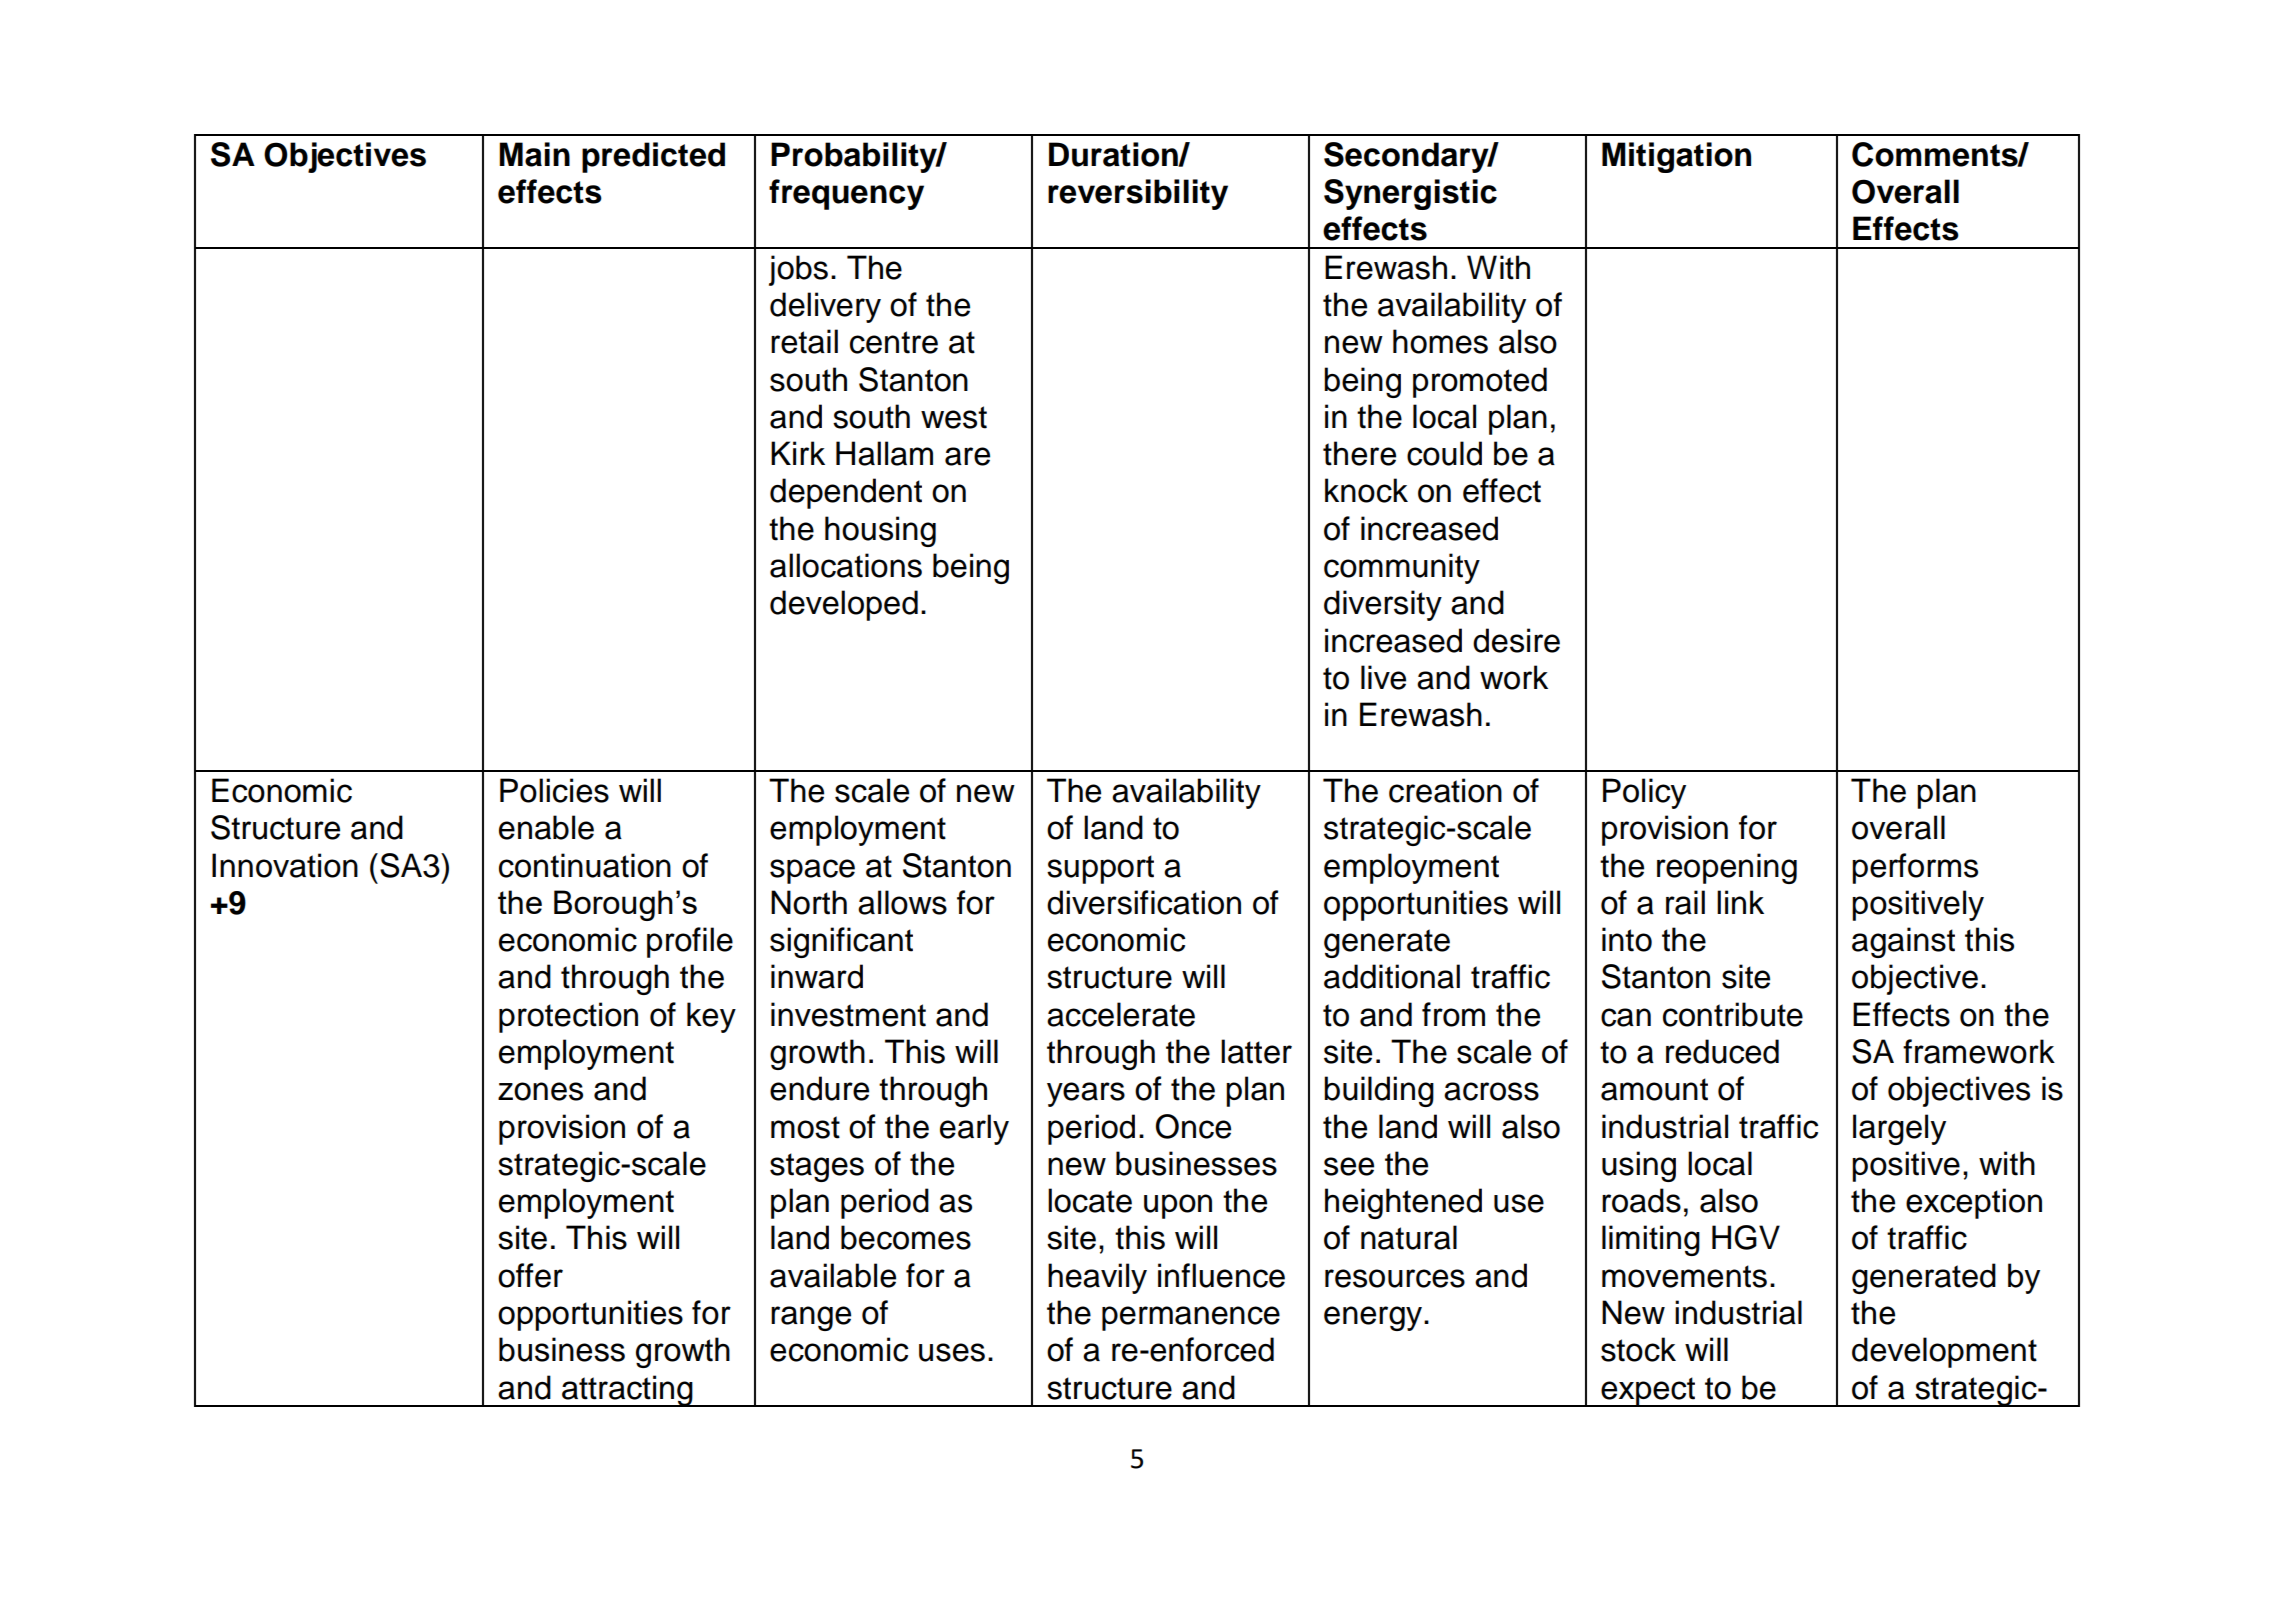 This image has height=1608, width=2274. Describe the element at coordinates (540, 1091) in the image. I see `zones` at that location.
